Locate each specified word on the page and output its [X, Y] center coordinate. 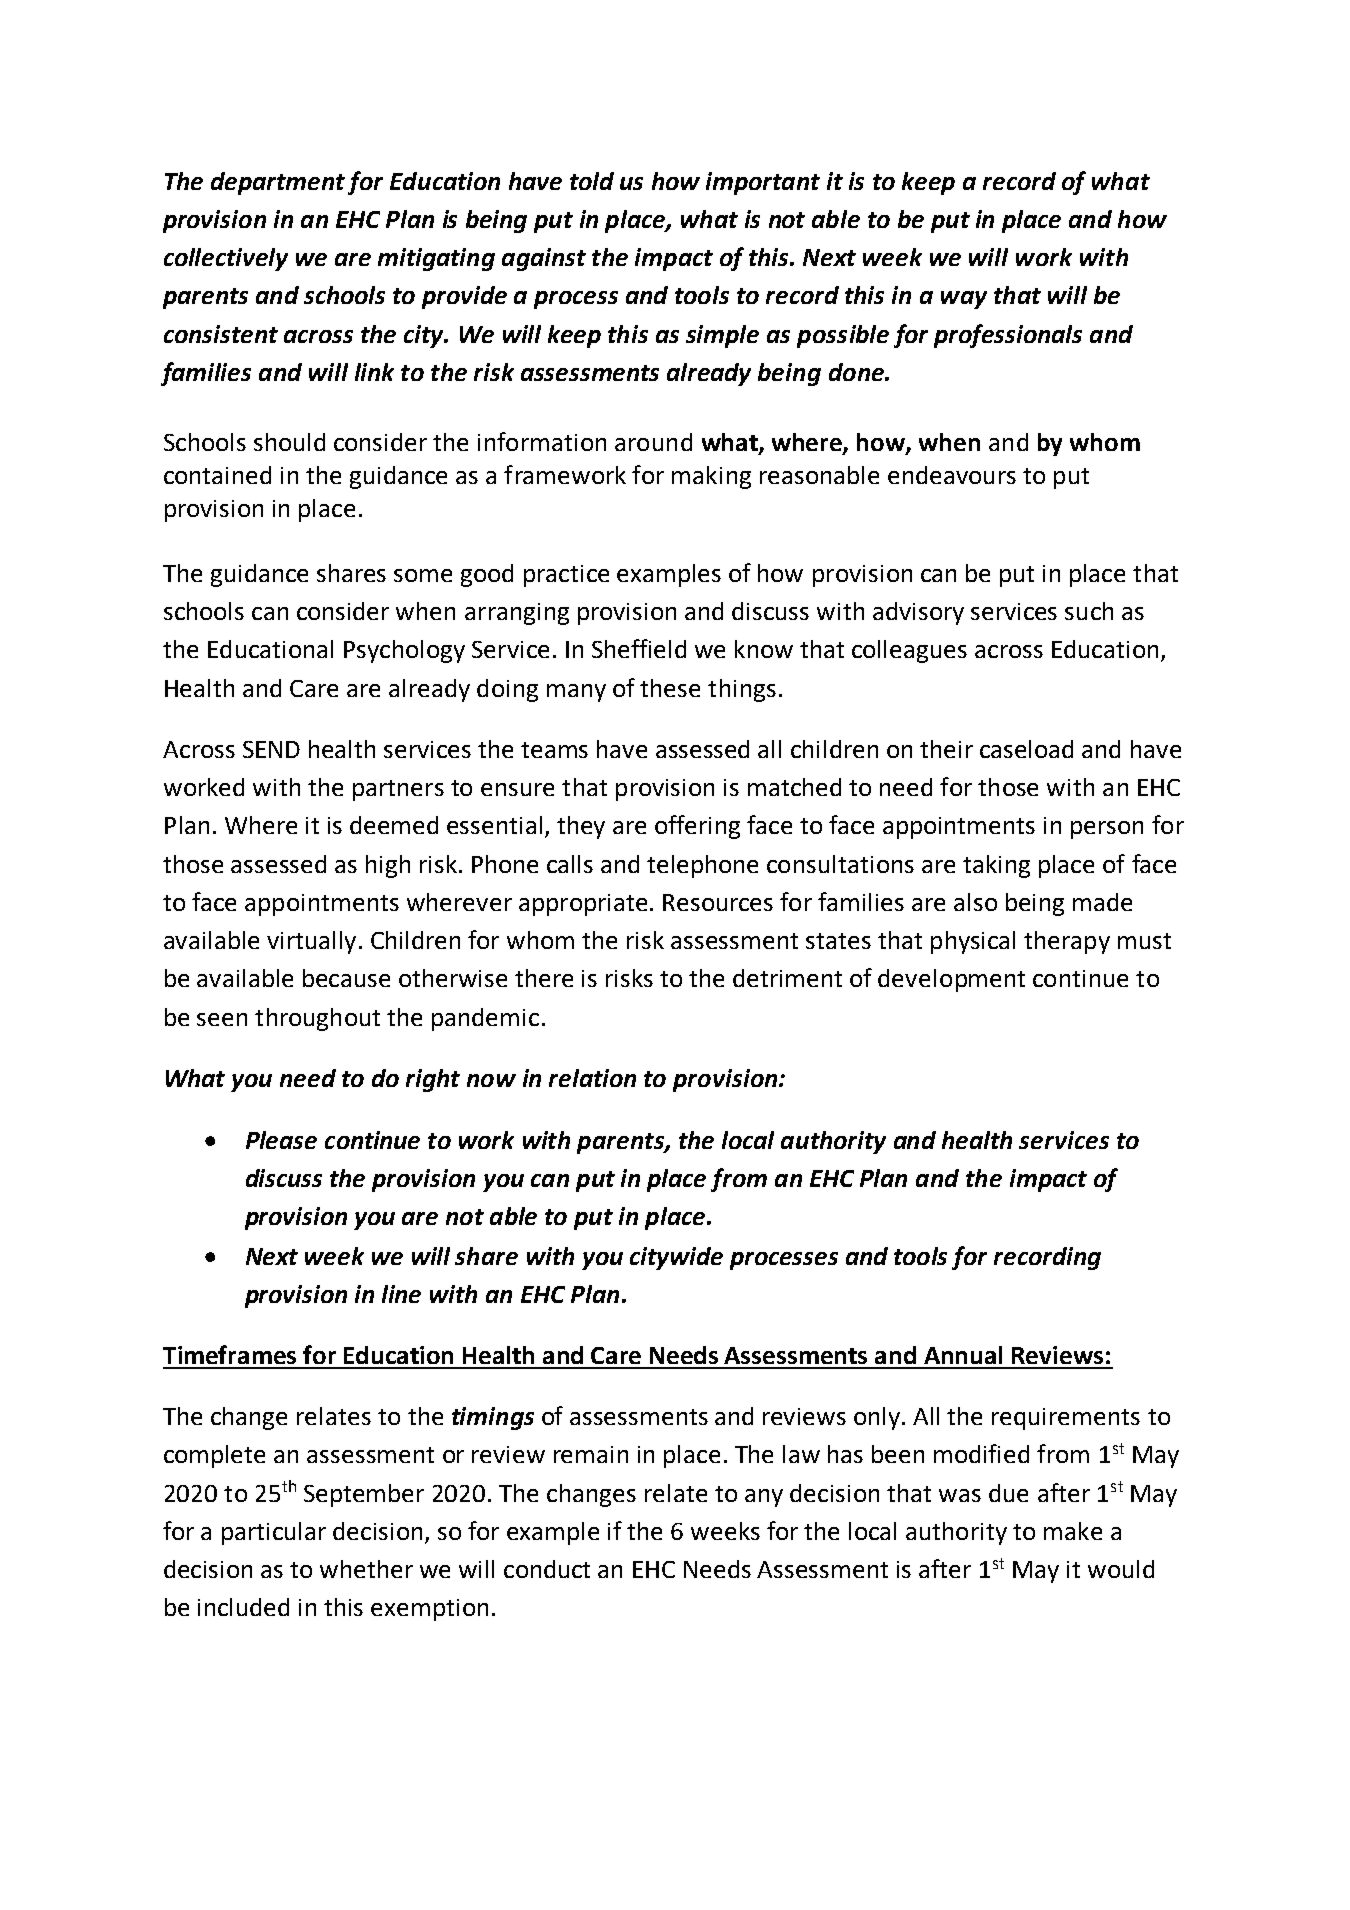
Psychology [404, 651]
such [1089, 611]
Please [281, 1140]
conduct [547, 1569]
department [278, 183]
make [1073, 1531]
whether [366, 1569]
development [951, 980]
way [964, 300]
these [670, 688]
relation [592, 1078]
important [763, 183]
